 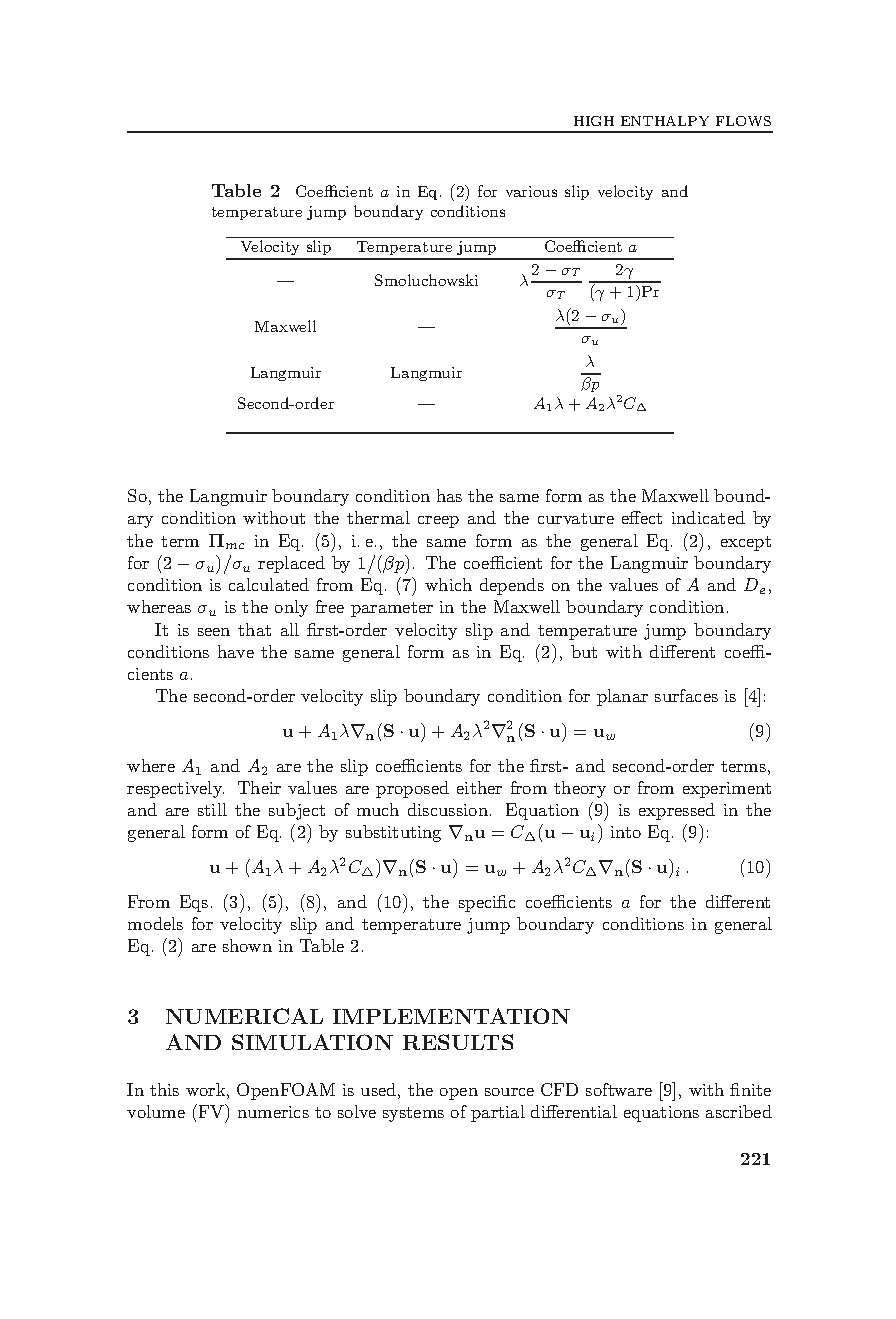 What do you see at coordinates (686, 695) in the screenshot?
I see `surfaces` at bounding box center [686, 695].
